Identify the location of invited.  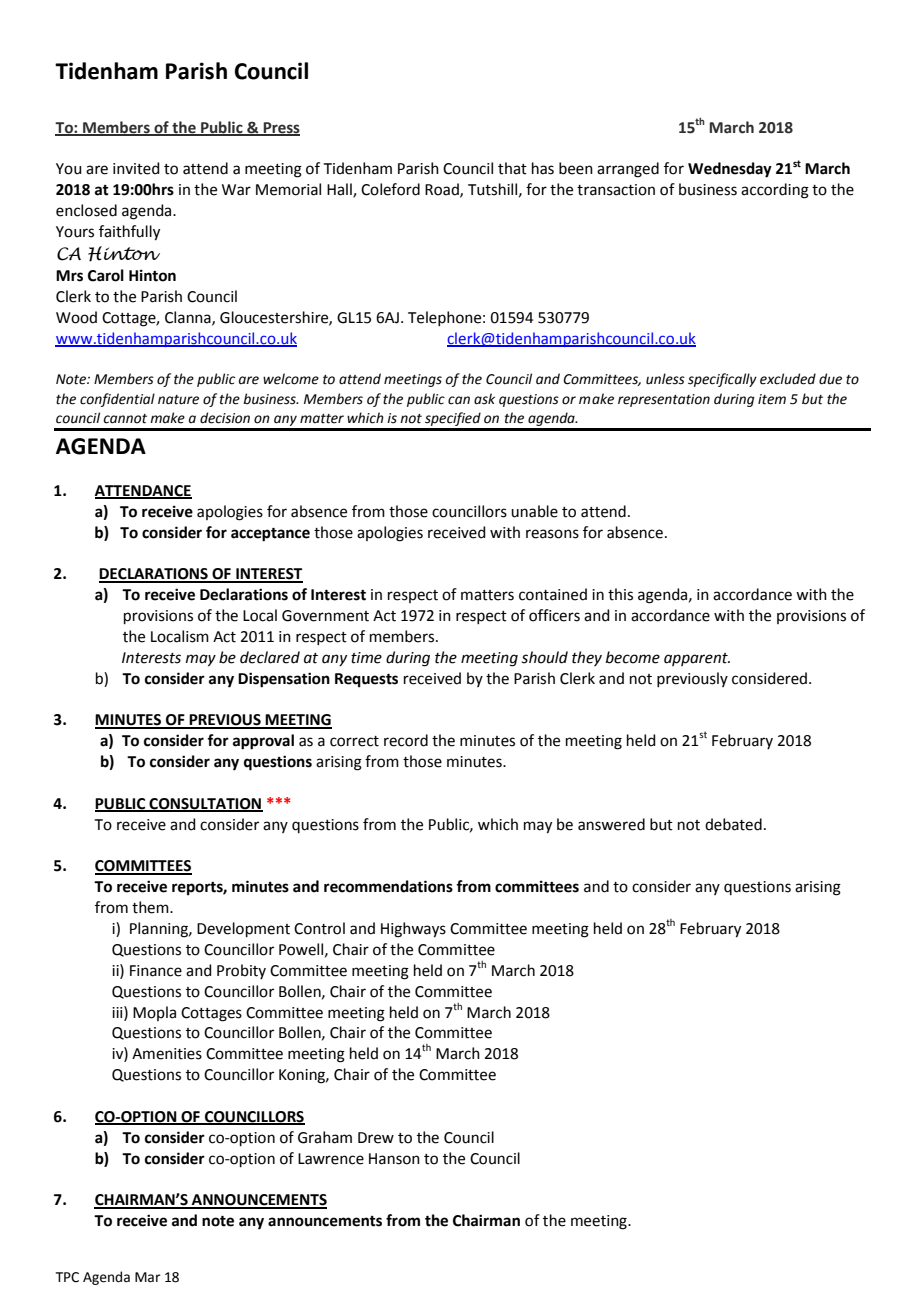
(136, 168).
